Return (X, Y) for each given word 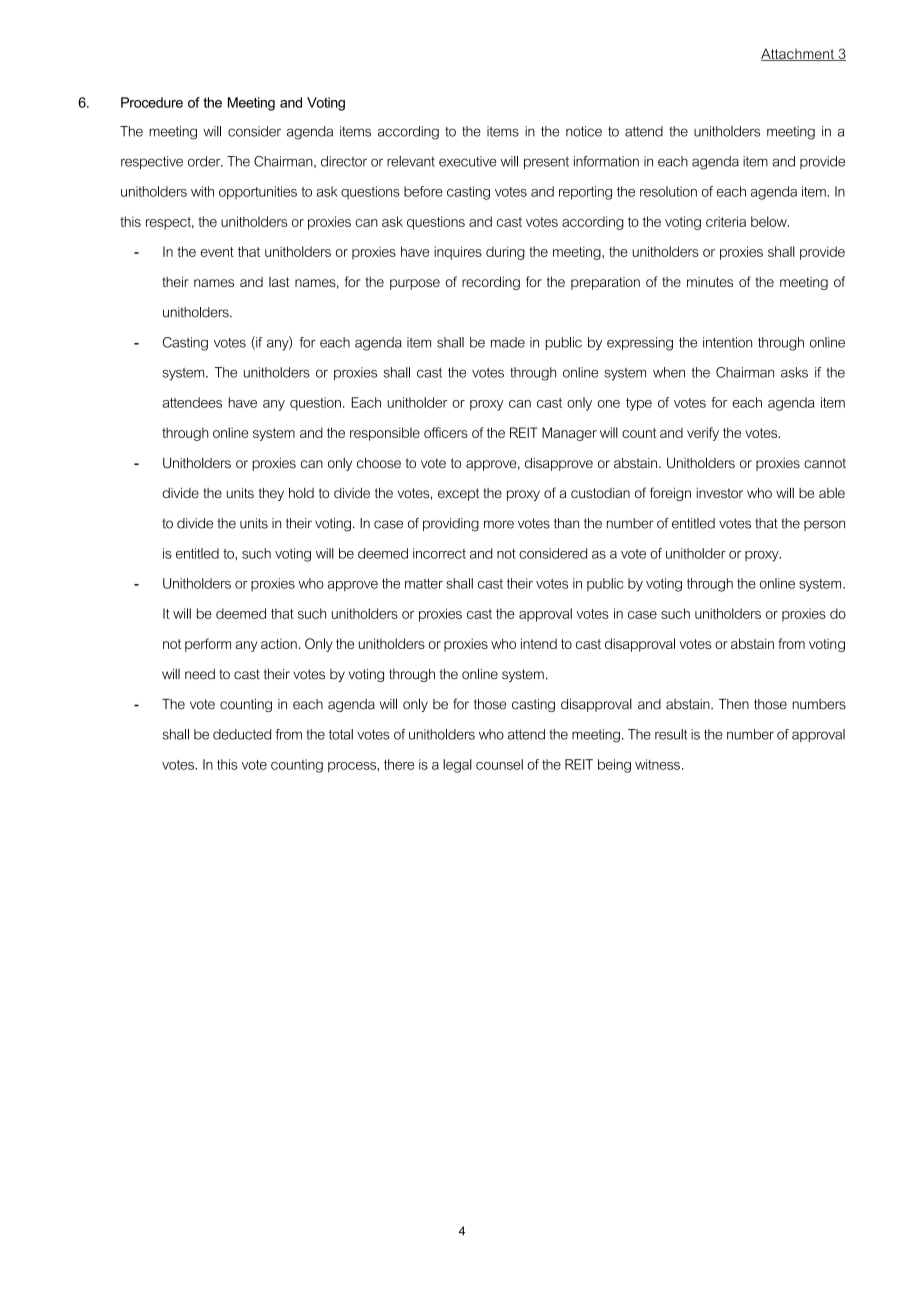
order (205, 161)
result (671, 734)
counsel (499, 764)
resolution (668, 191)
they (271, 494)
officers (446, 432)
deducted (242, 734)
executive (467, 161)
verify (703, 434)
